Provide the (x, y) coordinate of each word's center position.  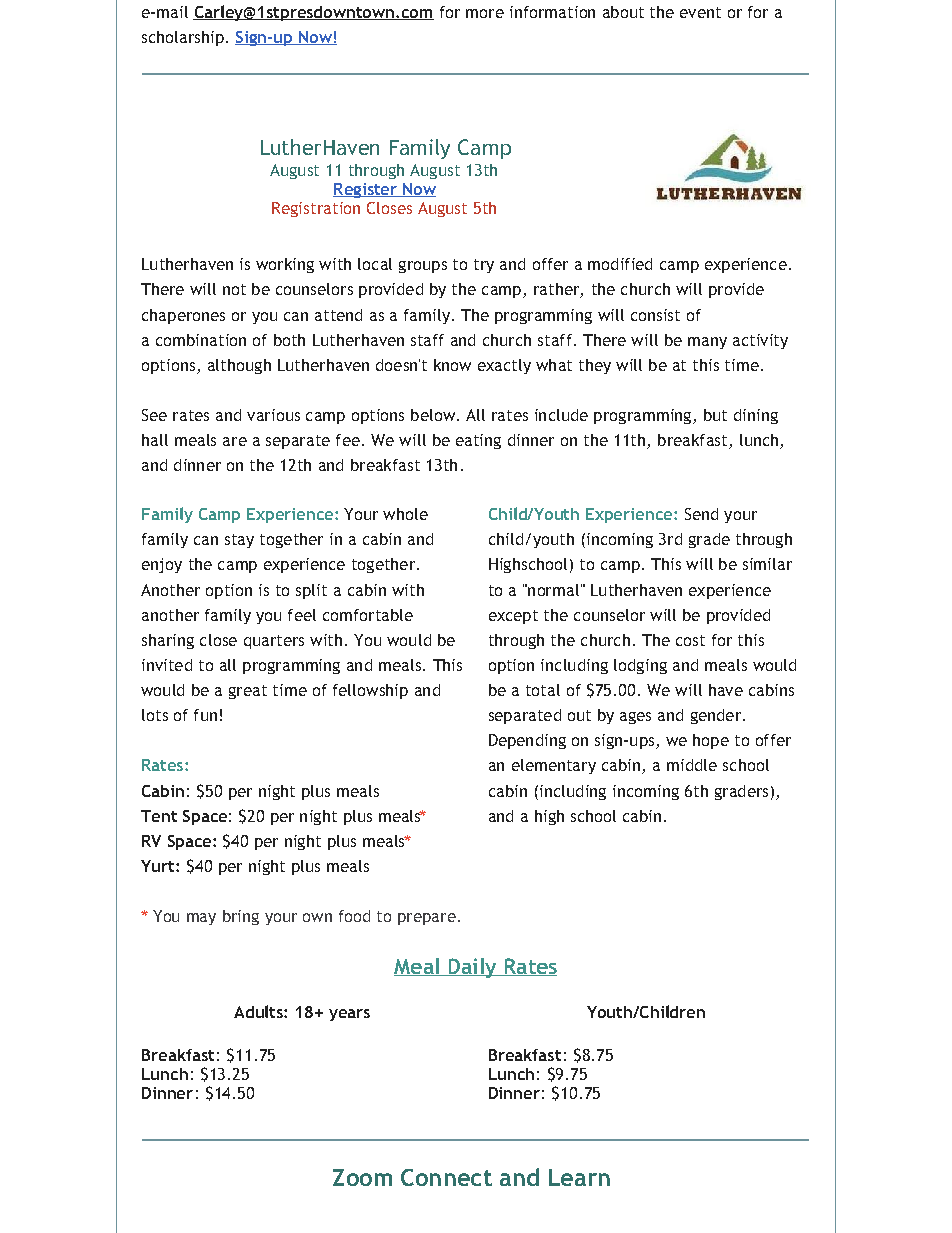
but (715, 415)
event (700, 12)
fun (205, 715)
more (485, 13)
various (273, 415)
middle (692, 765)
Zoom (362, 1177)
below (433, 415)
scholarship (183, 38)
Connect (446, 1177)
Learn (579, 1177)
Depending (527, 741)
